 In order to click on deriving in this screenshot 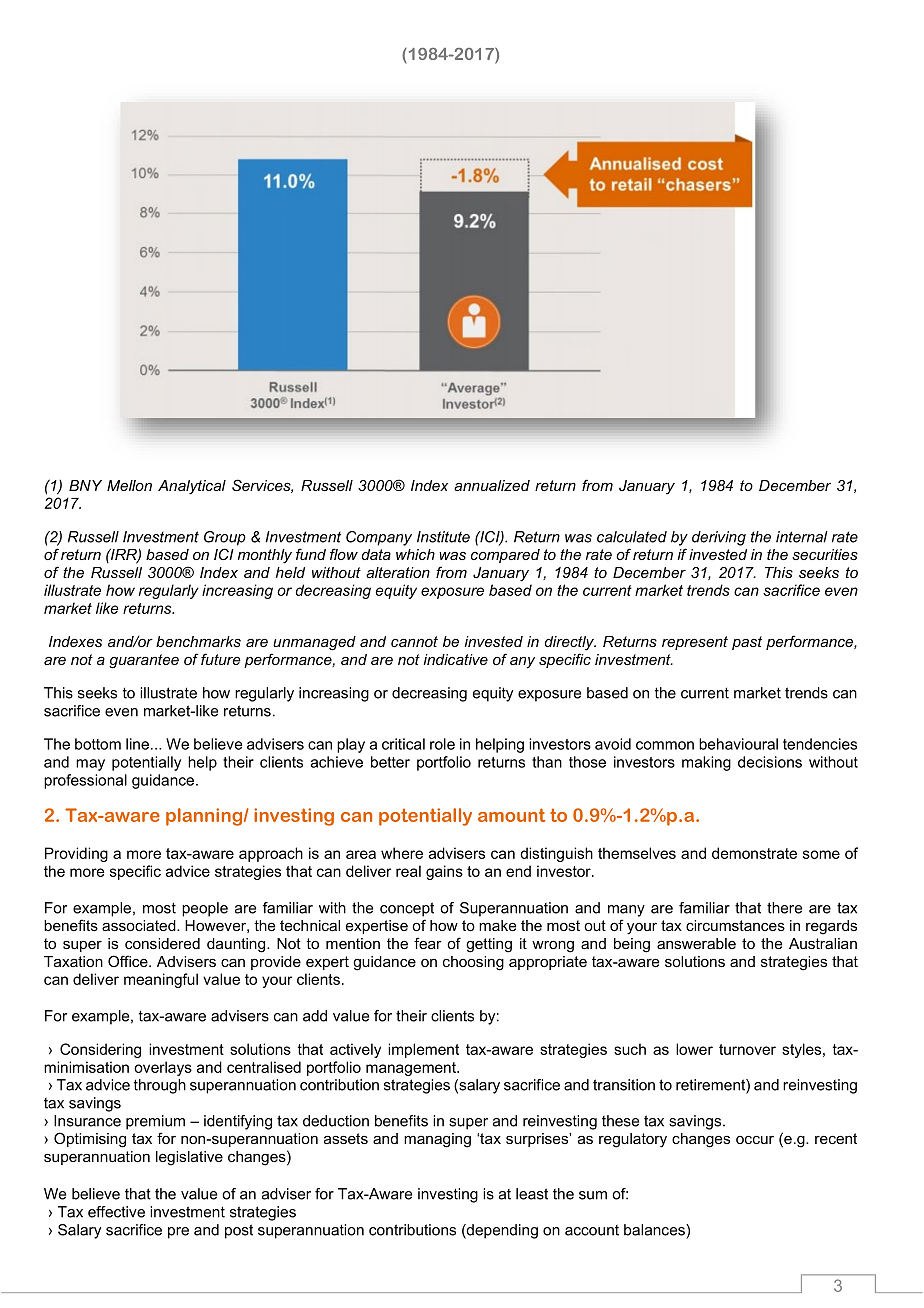, I will do `click(719, 538)`.
